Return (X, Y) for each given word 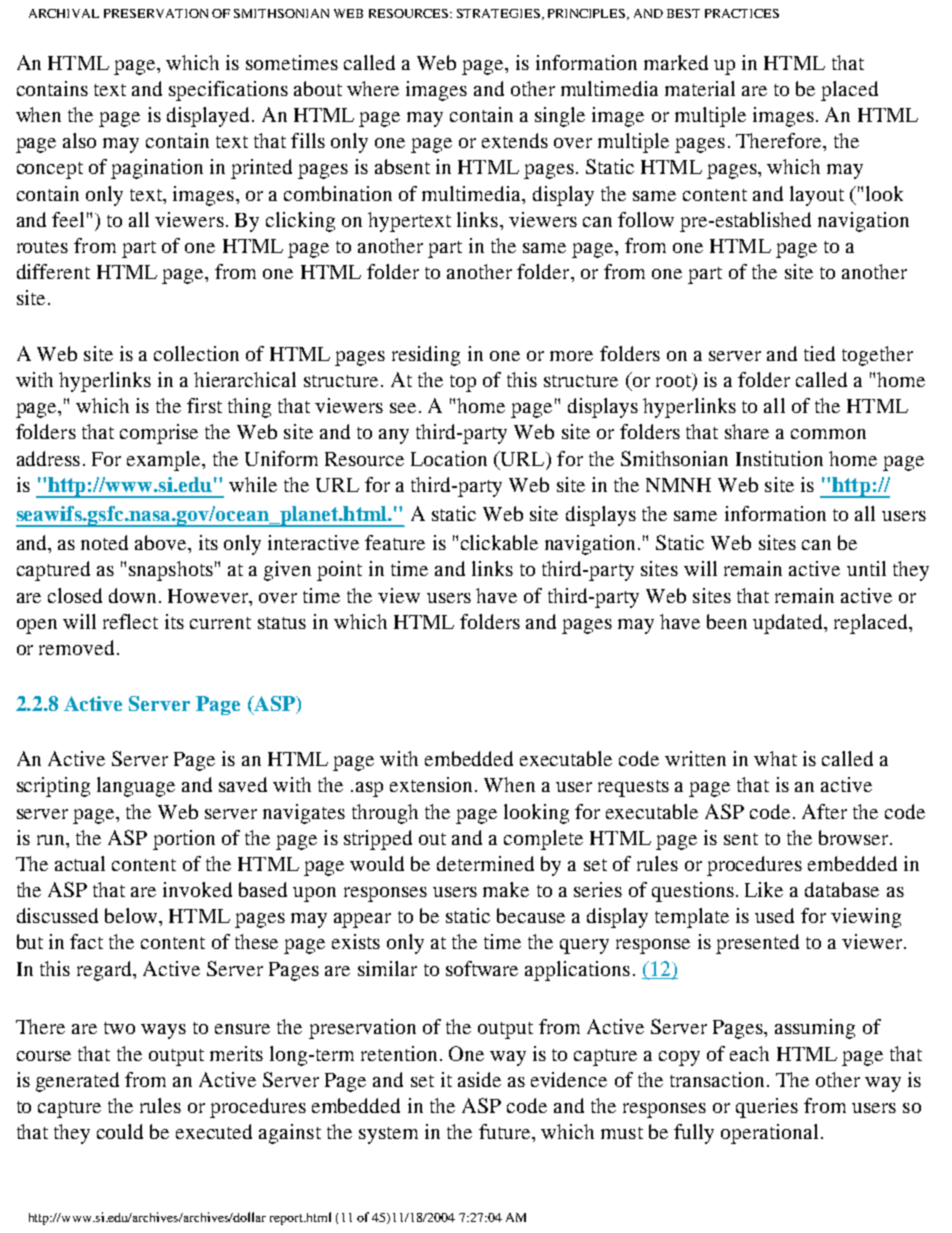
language (136, 787)
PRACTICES (742, 13)
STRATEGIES (498, 13)
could (120, 1131)
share (747, 431)
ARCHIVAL (64, 13)
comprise (159, 434)
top (463, 383)
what (775, 758)
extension (431, 784)
